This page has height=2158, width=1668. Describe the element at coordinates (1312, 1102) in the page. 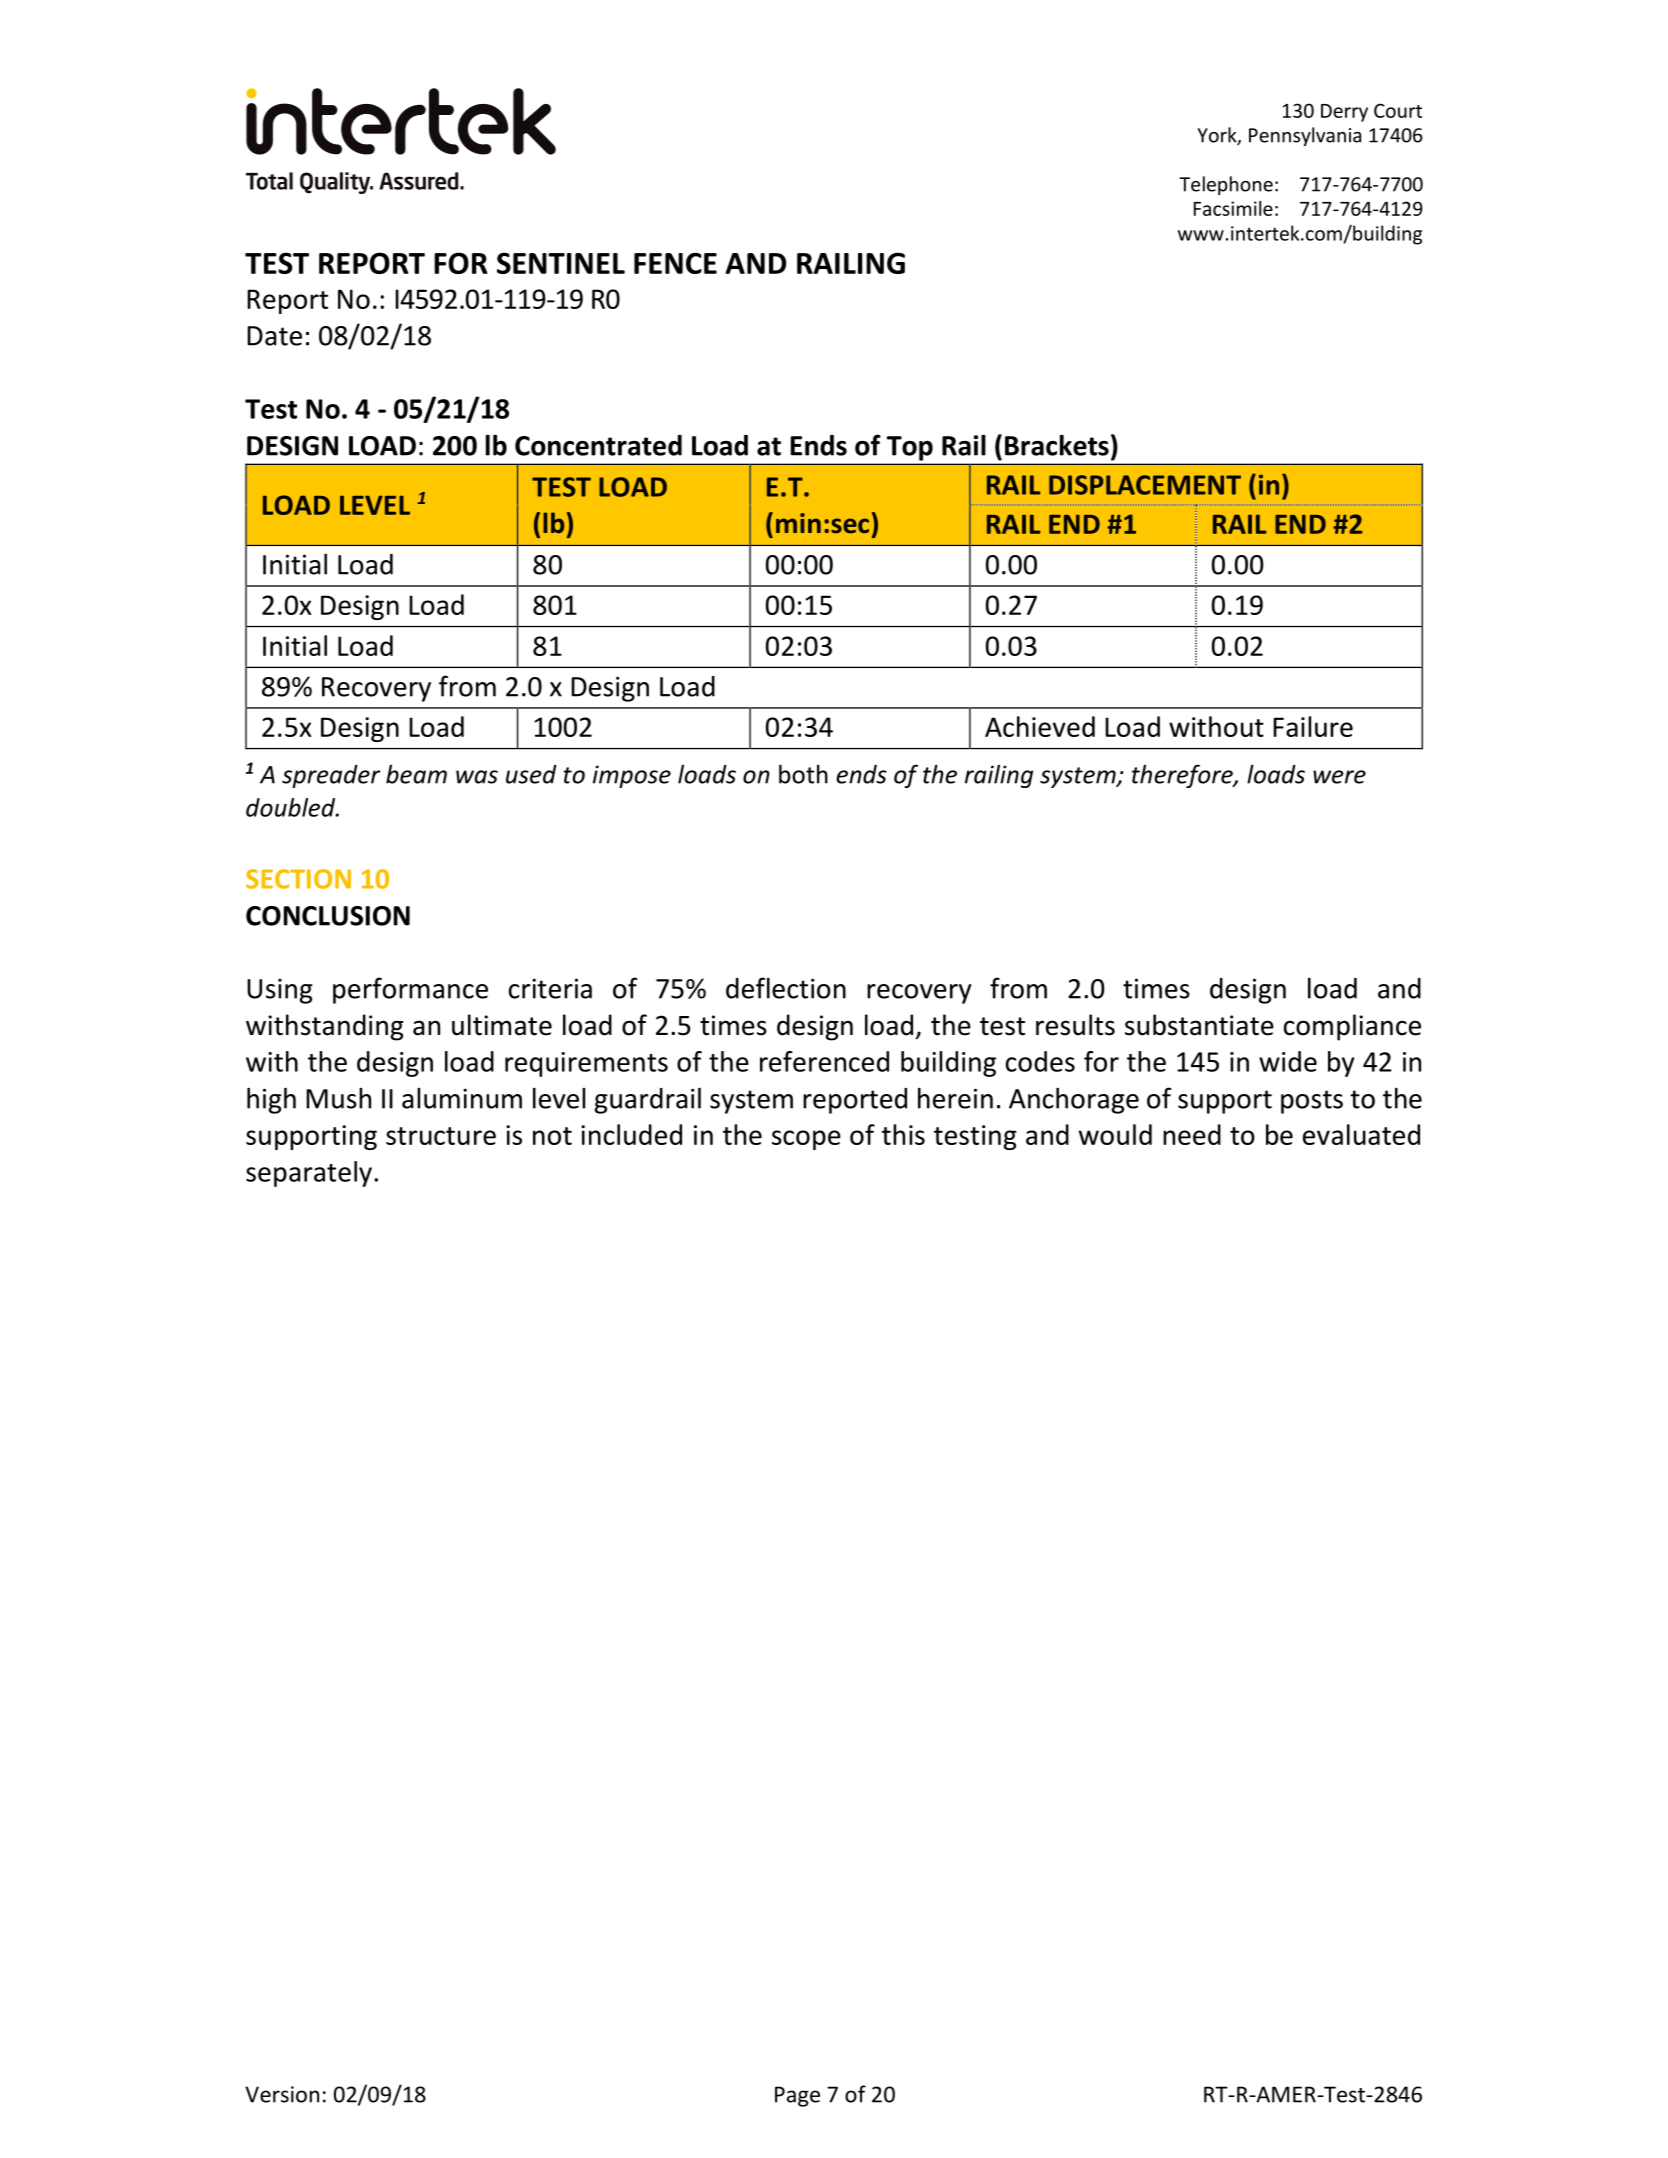

I see `posts` at that location.
